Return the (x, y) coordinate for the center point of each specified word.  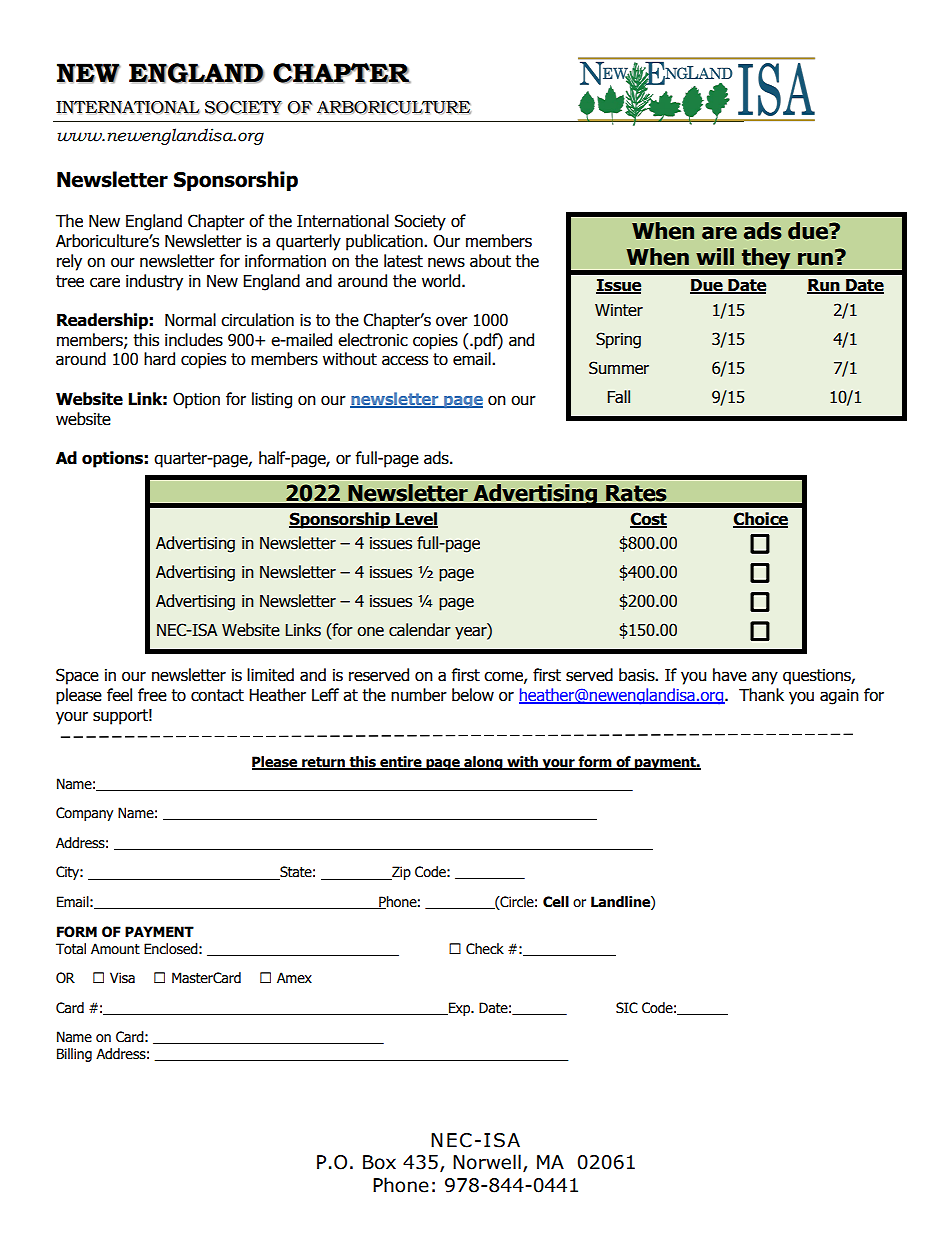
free (152, 695)
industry (154, 282)
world (442, 281)
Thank (761, 695)
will (715, 256)
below (473, 695)
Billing (74, 1055)
